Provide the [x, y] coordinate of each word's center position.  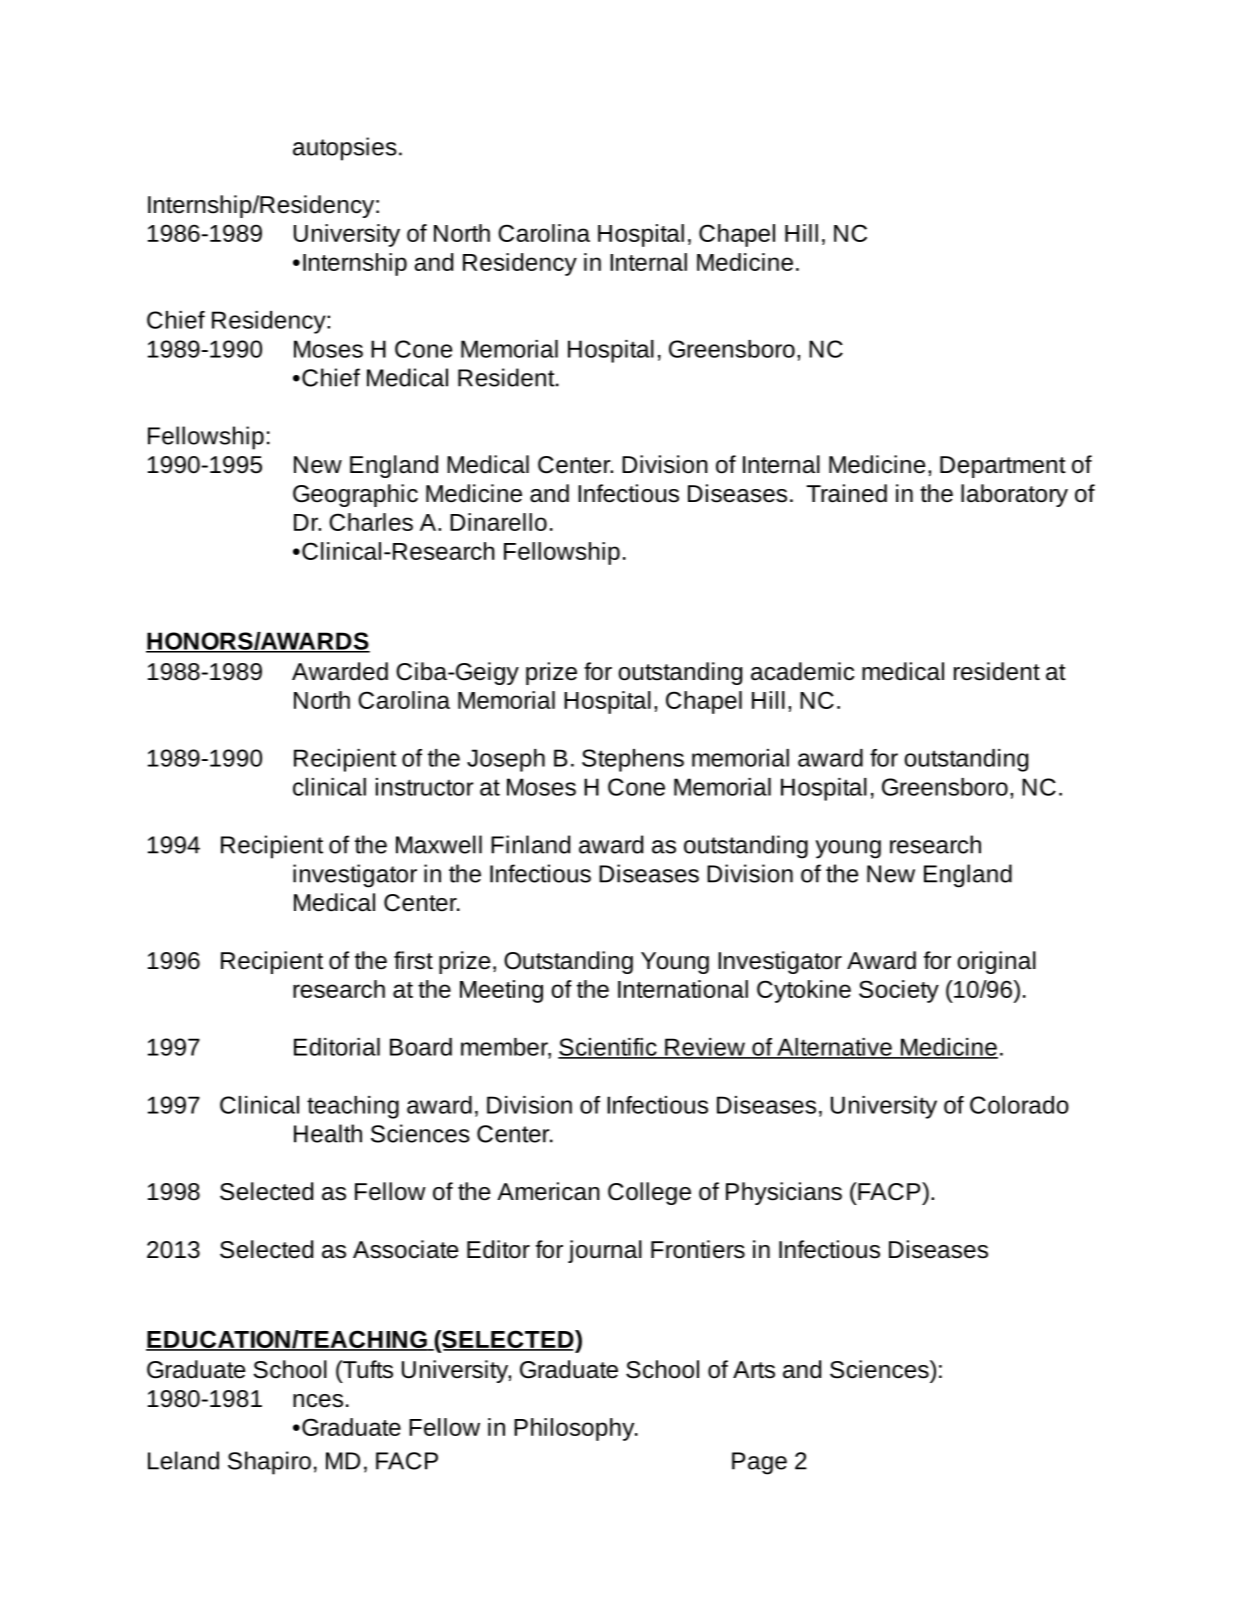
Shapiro [269, 1463]
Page [759, 1463]
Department [1003, 467]
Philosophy [575, 1429]
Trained [846, 493]
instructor [425, 787]
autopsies [345, 149]
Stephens [633, 760]
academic [802, 671]
